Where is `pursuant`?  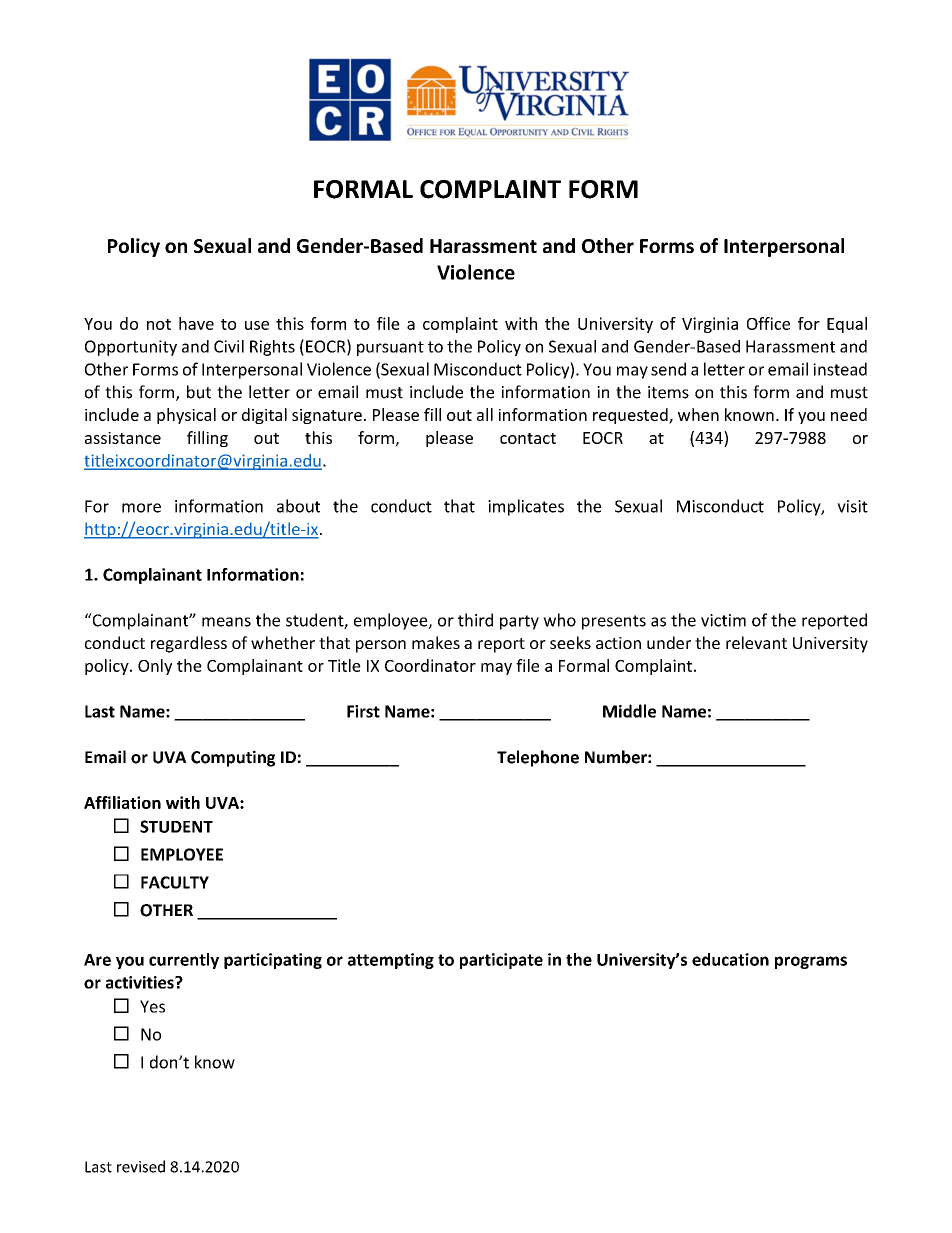 pursuant is located at coordinates (390, 348).
